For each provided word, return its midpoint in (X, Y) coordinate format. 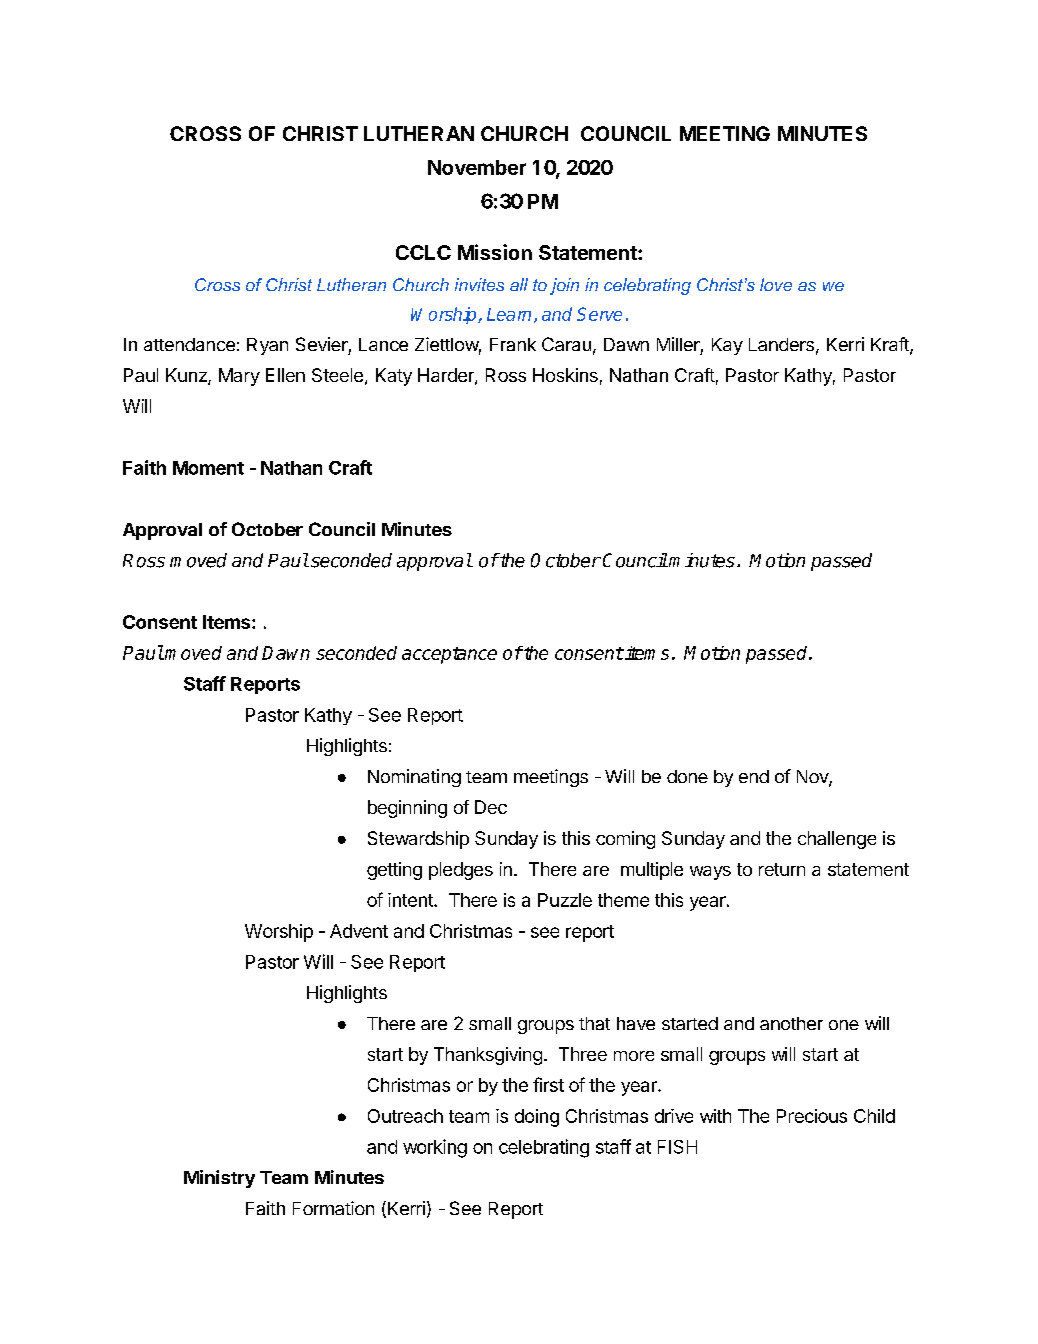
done (687, 776)
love (776, 284)
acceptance (449, 655)
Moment (208, 468)
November (477, 167)
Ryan (267, 346)
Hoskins (565, 375)
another (791, 1023)
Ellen (285, 375)
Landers (781, 344)
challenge (837, 840)
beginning (407, 809)
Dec (491, 807)
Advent (359, 931)
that (594, 1023)
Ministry (219, 1179)
